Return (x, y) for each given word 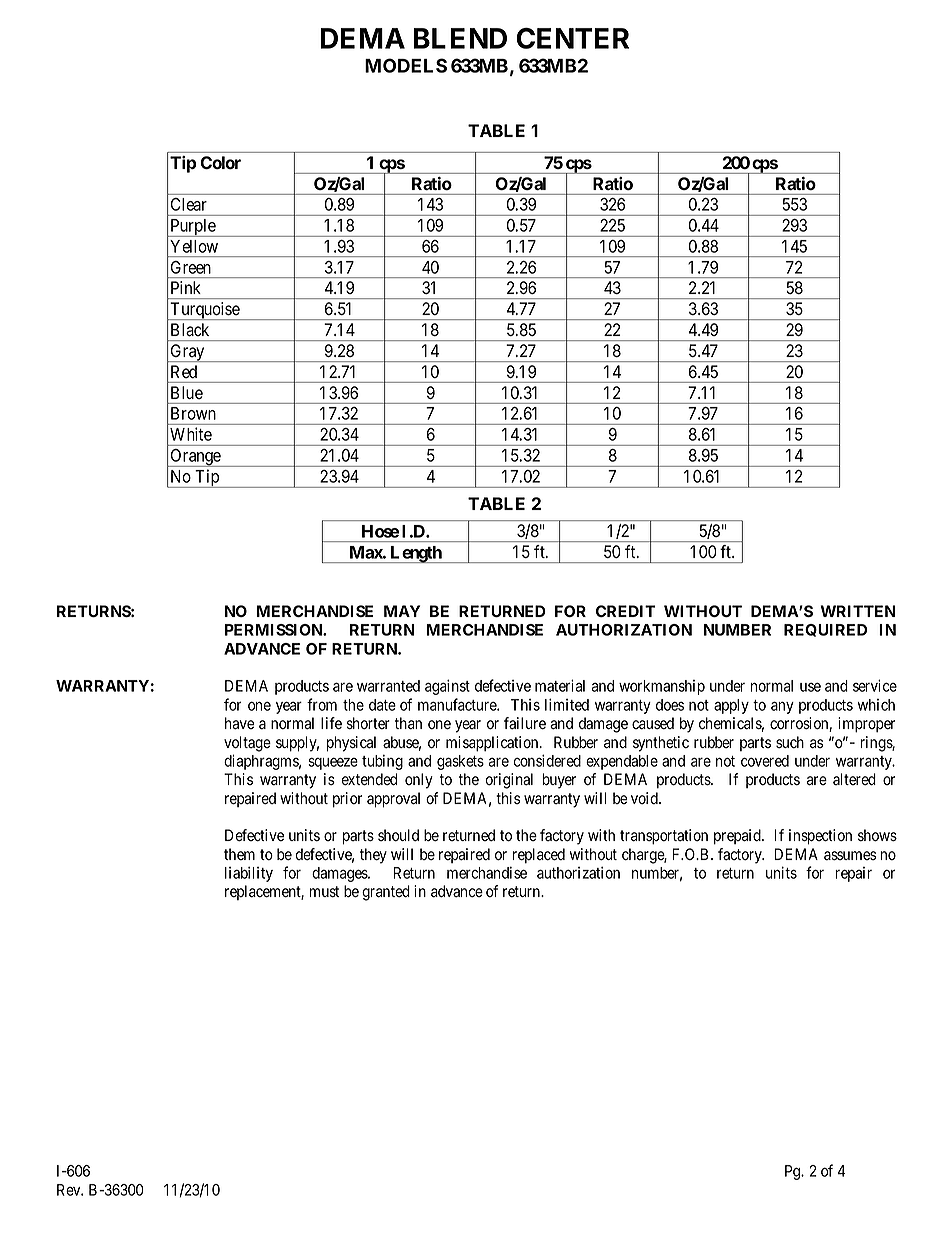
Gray (187, 353)
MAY (402, 611)
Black (190, 329)
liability (249, 874)
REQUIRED (825, 630)
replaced (539, 856)
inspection (820, 837)
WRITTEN (858, 611)
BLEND (460, 38)
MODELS (406, 65)
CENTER (572, 38)
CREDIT (625, 611)
